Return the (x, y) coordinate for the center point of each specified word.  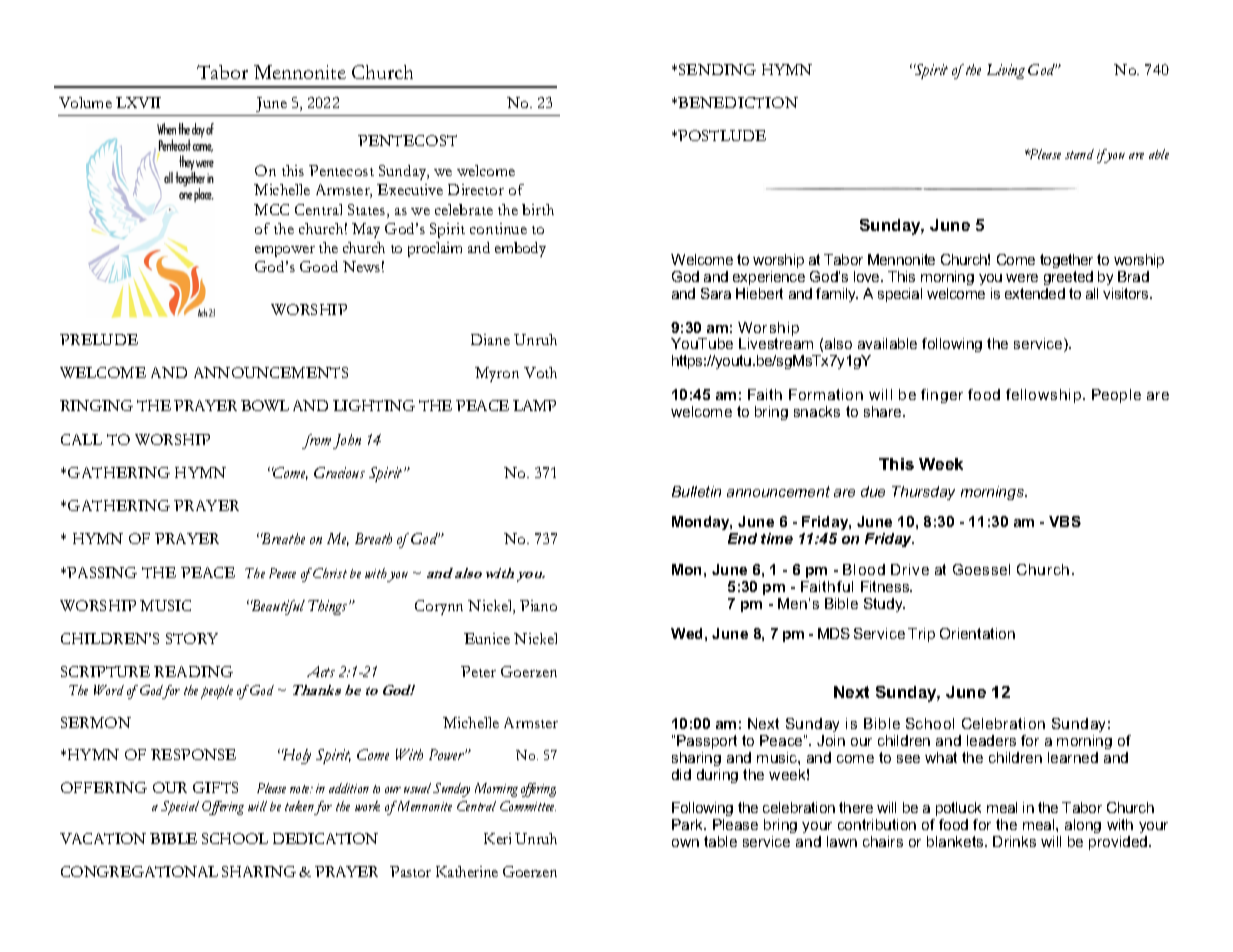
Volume (85, 102)
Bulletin (696, 491)
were (1022, 278)
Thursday (923, 493)
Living (1006, 71)
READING (193, 671)
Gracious (339, 472)
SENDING (717, 69)
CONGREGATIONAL (139, 871)
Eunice (487, 638)
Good (319, 266)
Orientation (977, 633)
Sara (716, 293)
